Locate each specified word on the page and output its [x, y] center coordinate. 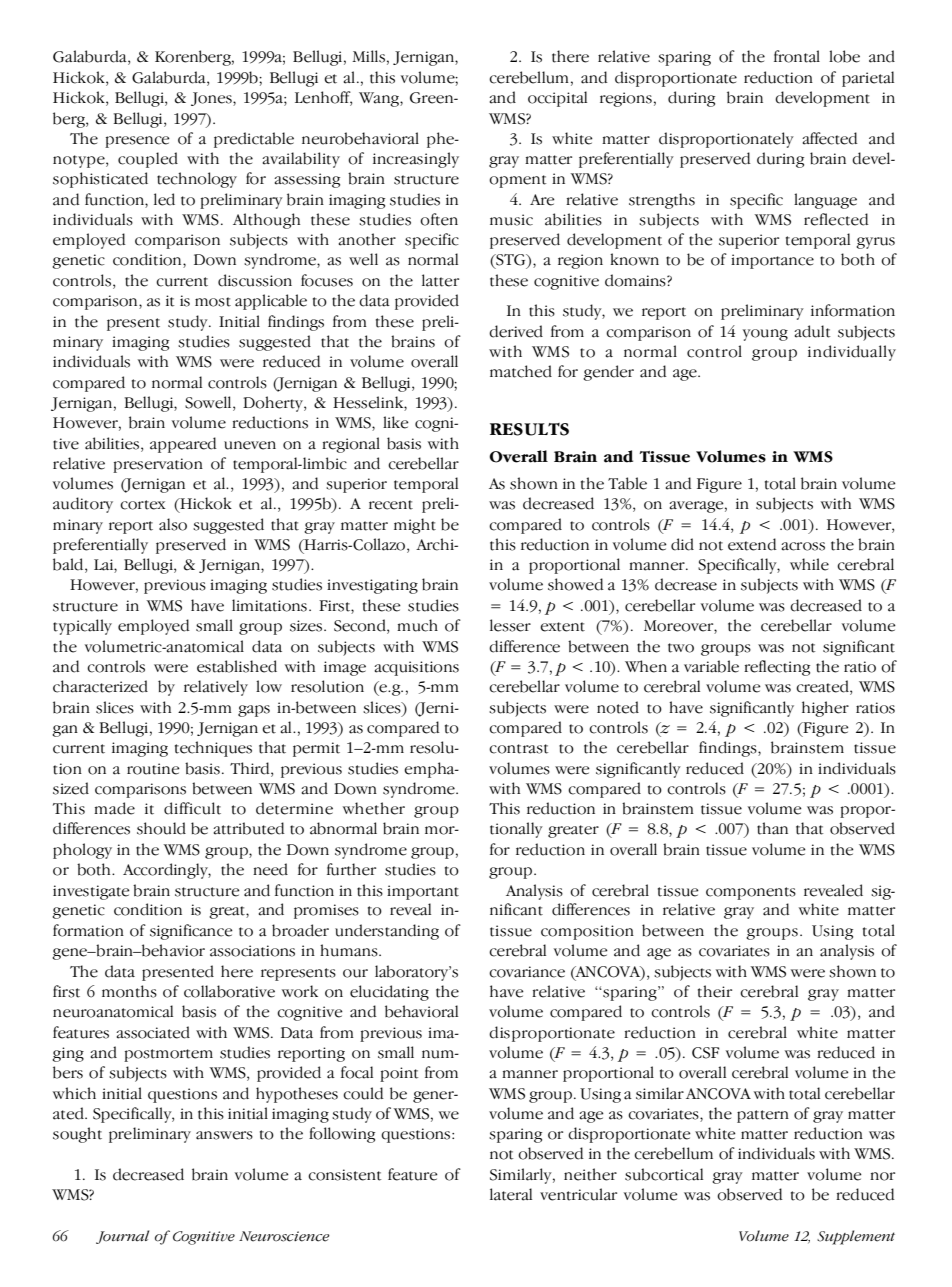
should [161, 828]
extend [752, 544]
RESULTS [529, 429]
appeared [183, 445]
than [772, 828]
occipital [557, 99]
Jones [212, 99]
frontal [797, 56]
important [423, 892]
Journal [122, 1237]
